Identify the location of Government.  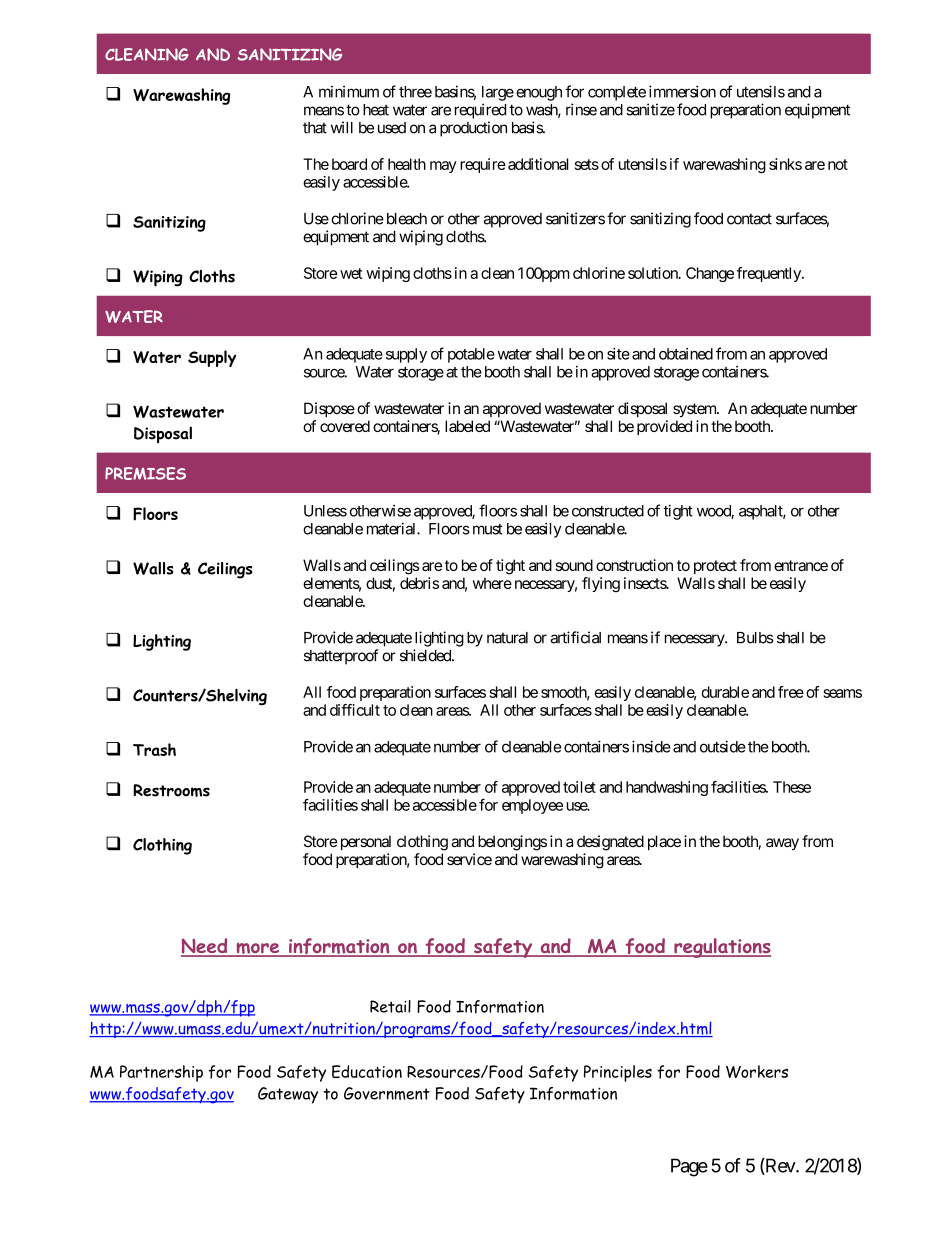
(387, 1093).
